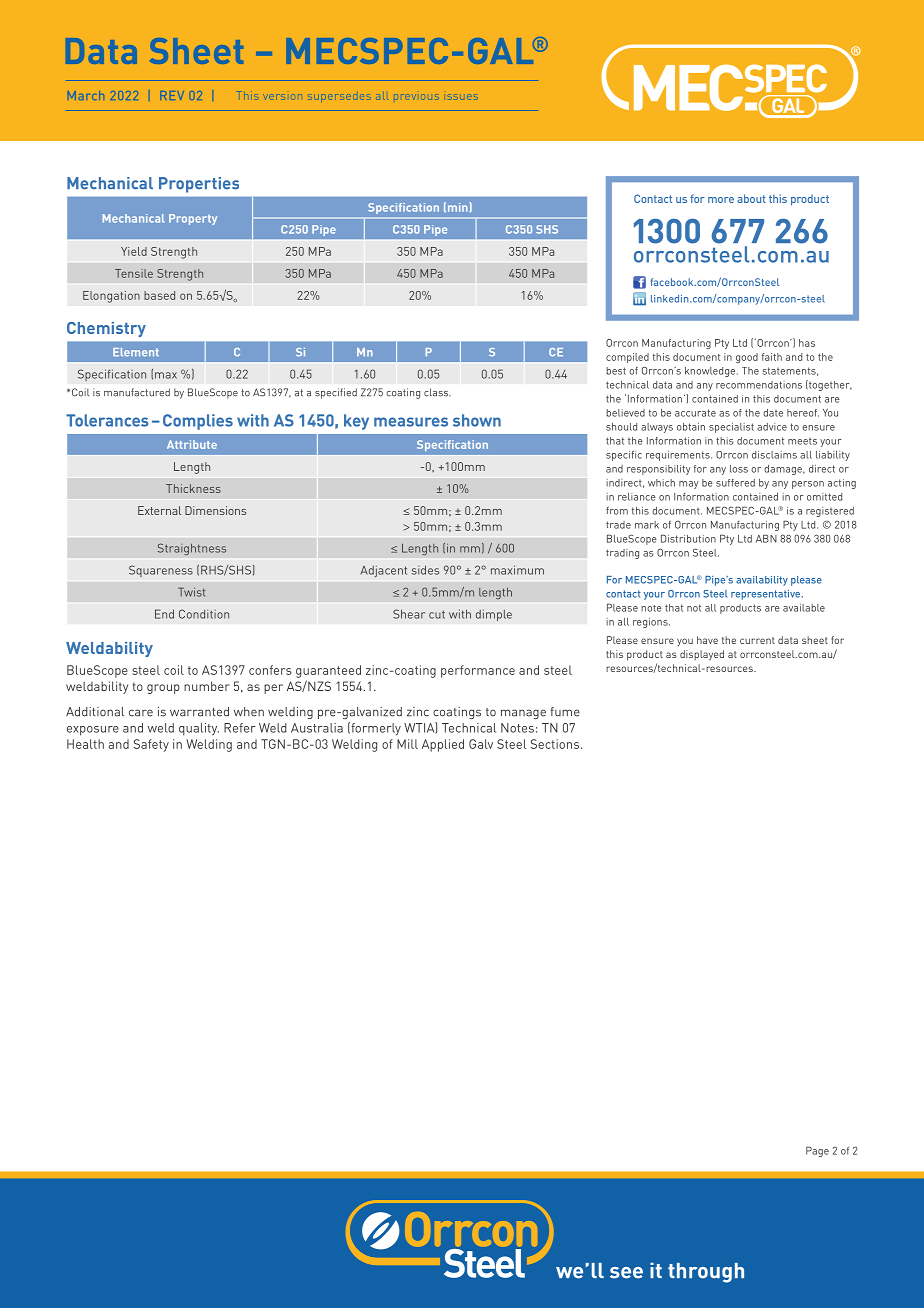 This page has width=924, height=1308. Describe the element at coordinates (757, 640) in the page. I see `current` at that location.
